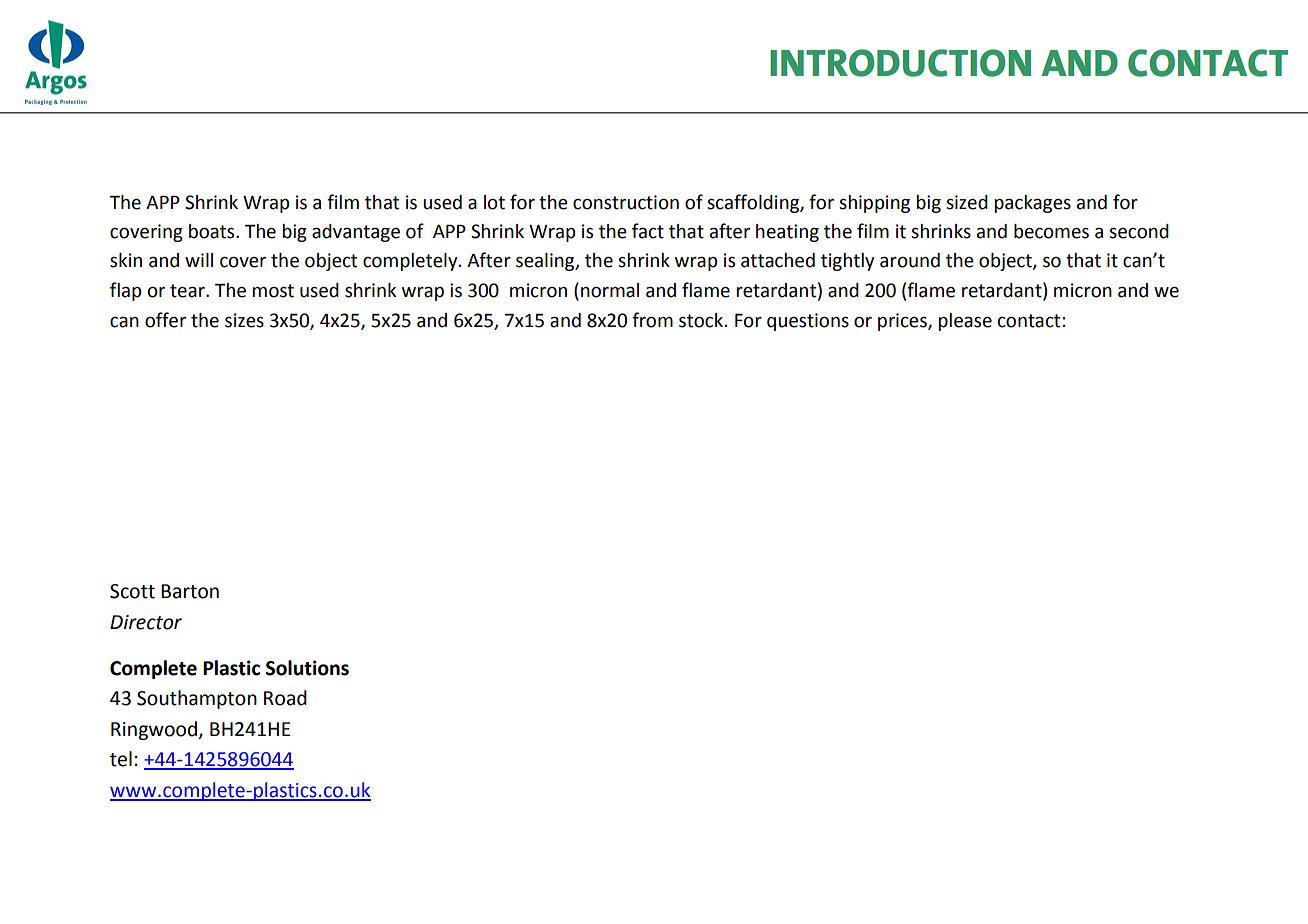 This page has width=1308, height=924. I want to click on Southampton, so click(197, 699).
